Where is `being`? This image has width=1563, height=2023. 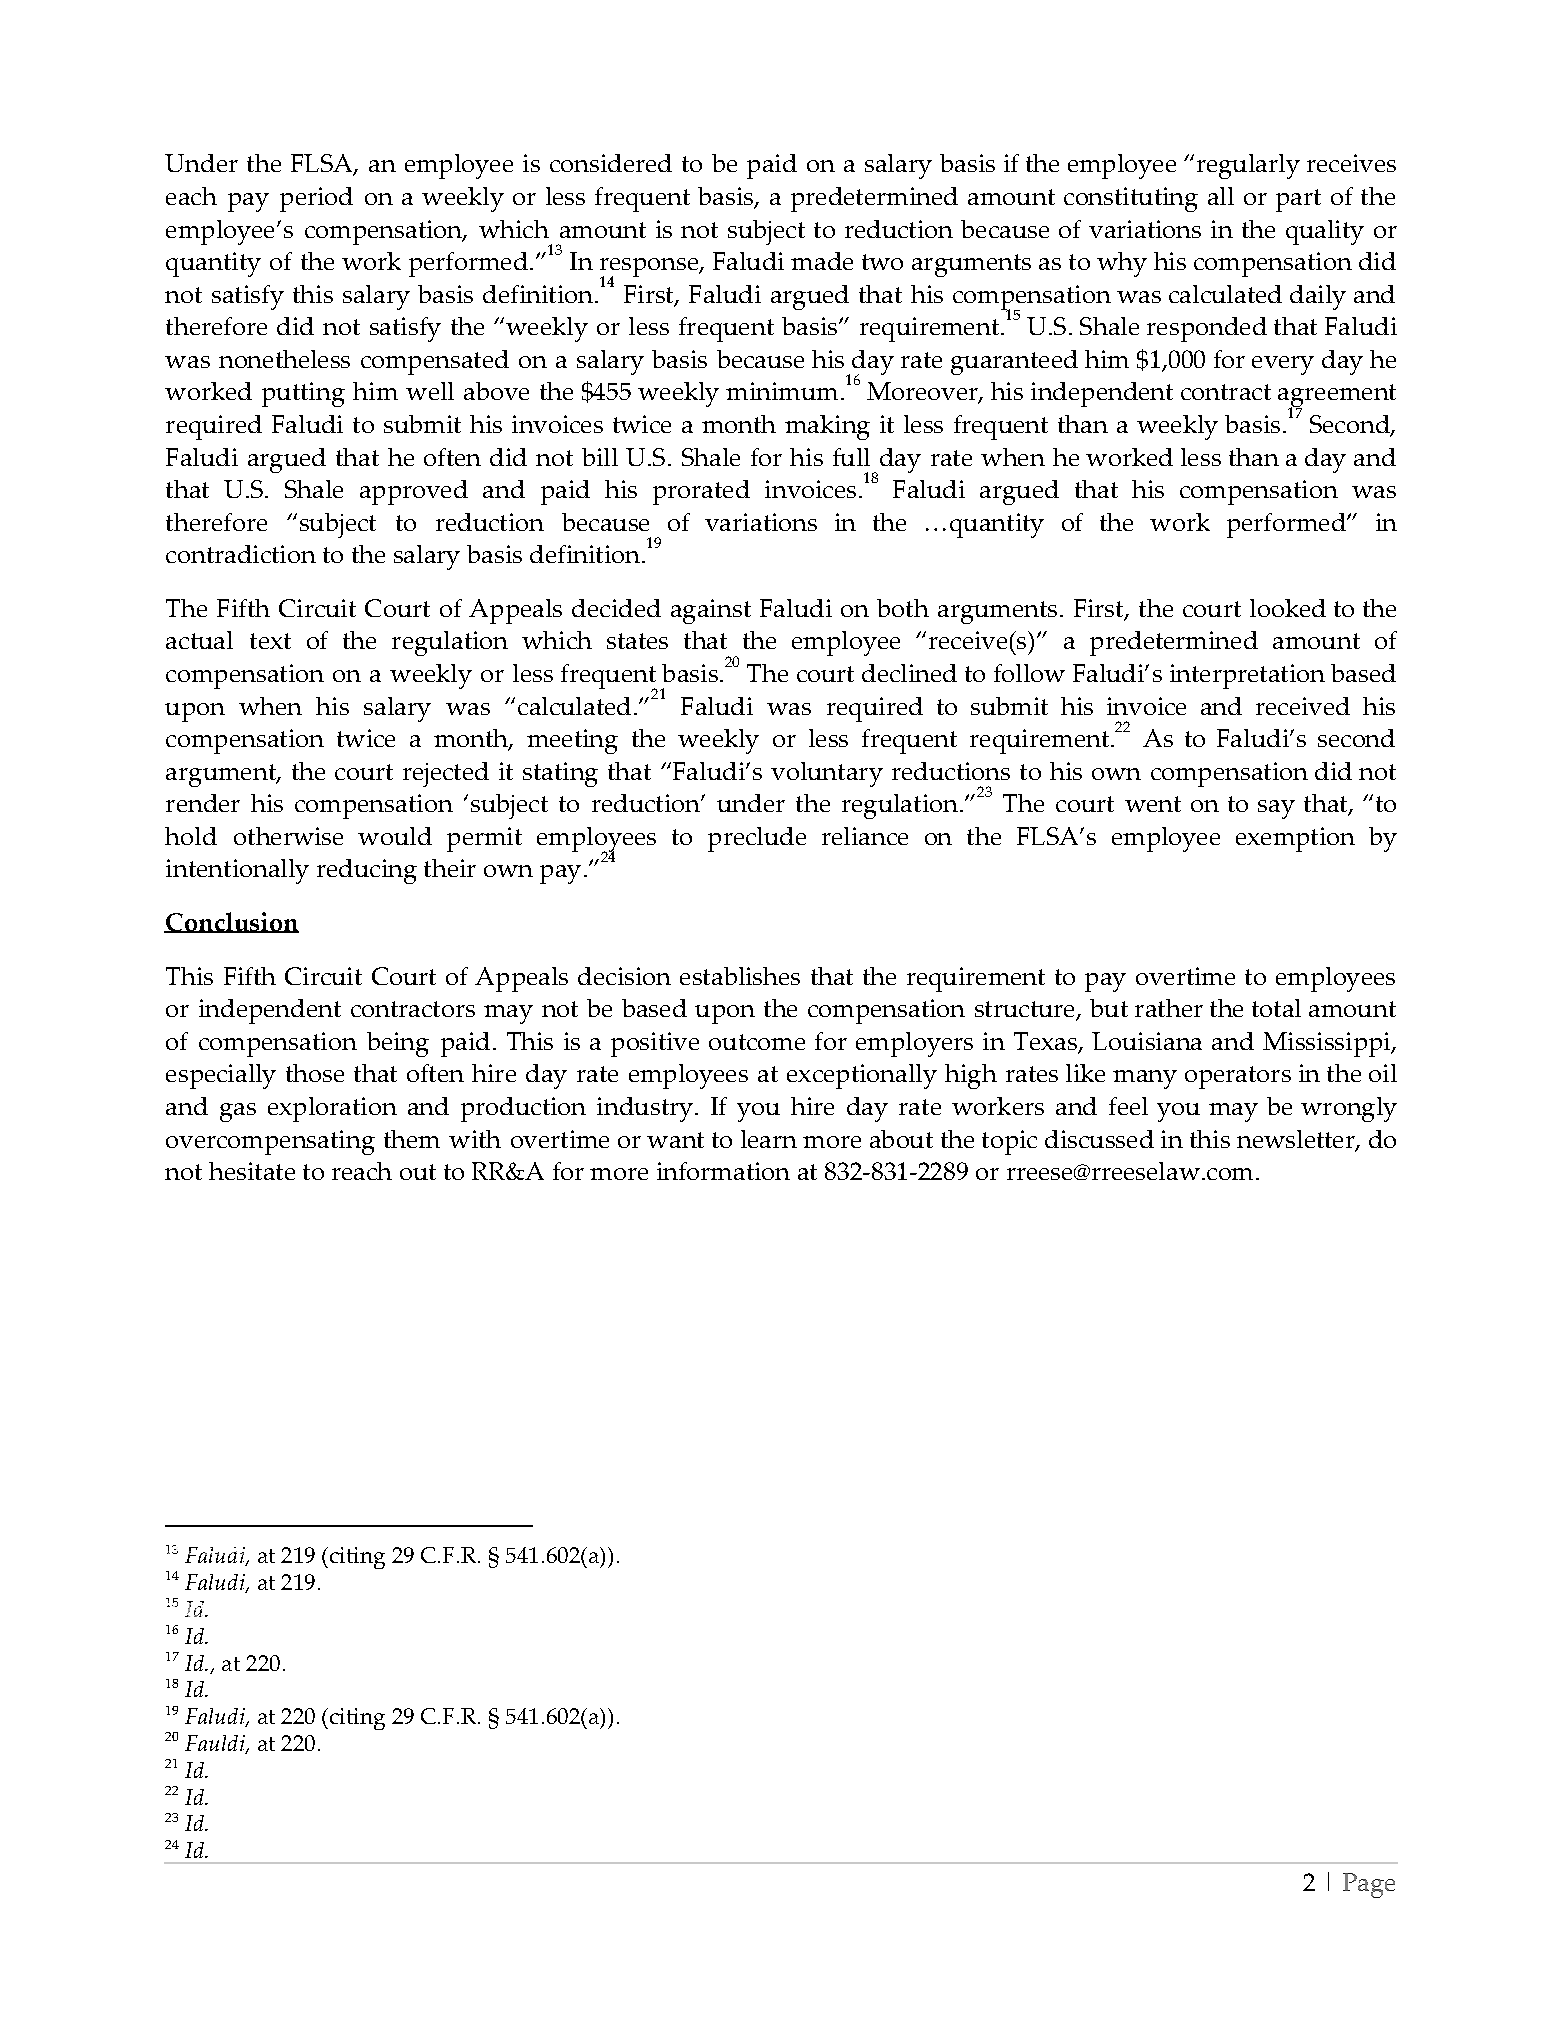 being is located at coordinates (398, 1044).
